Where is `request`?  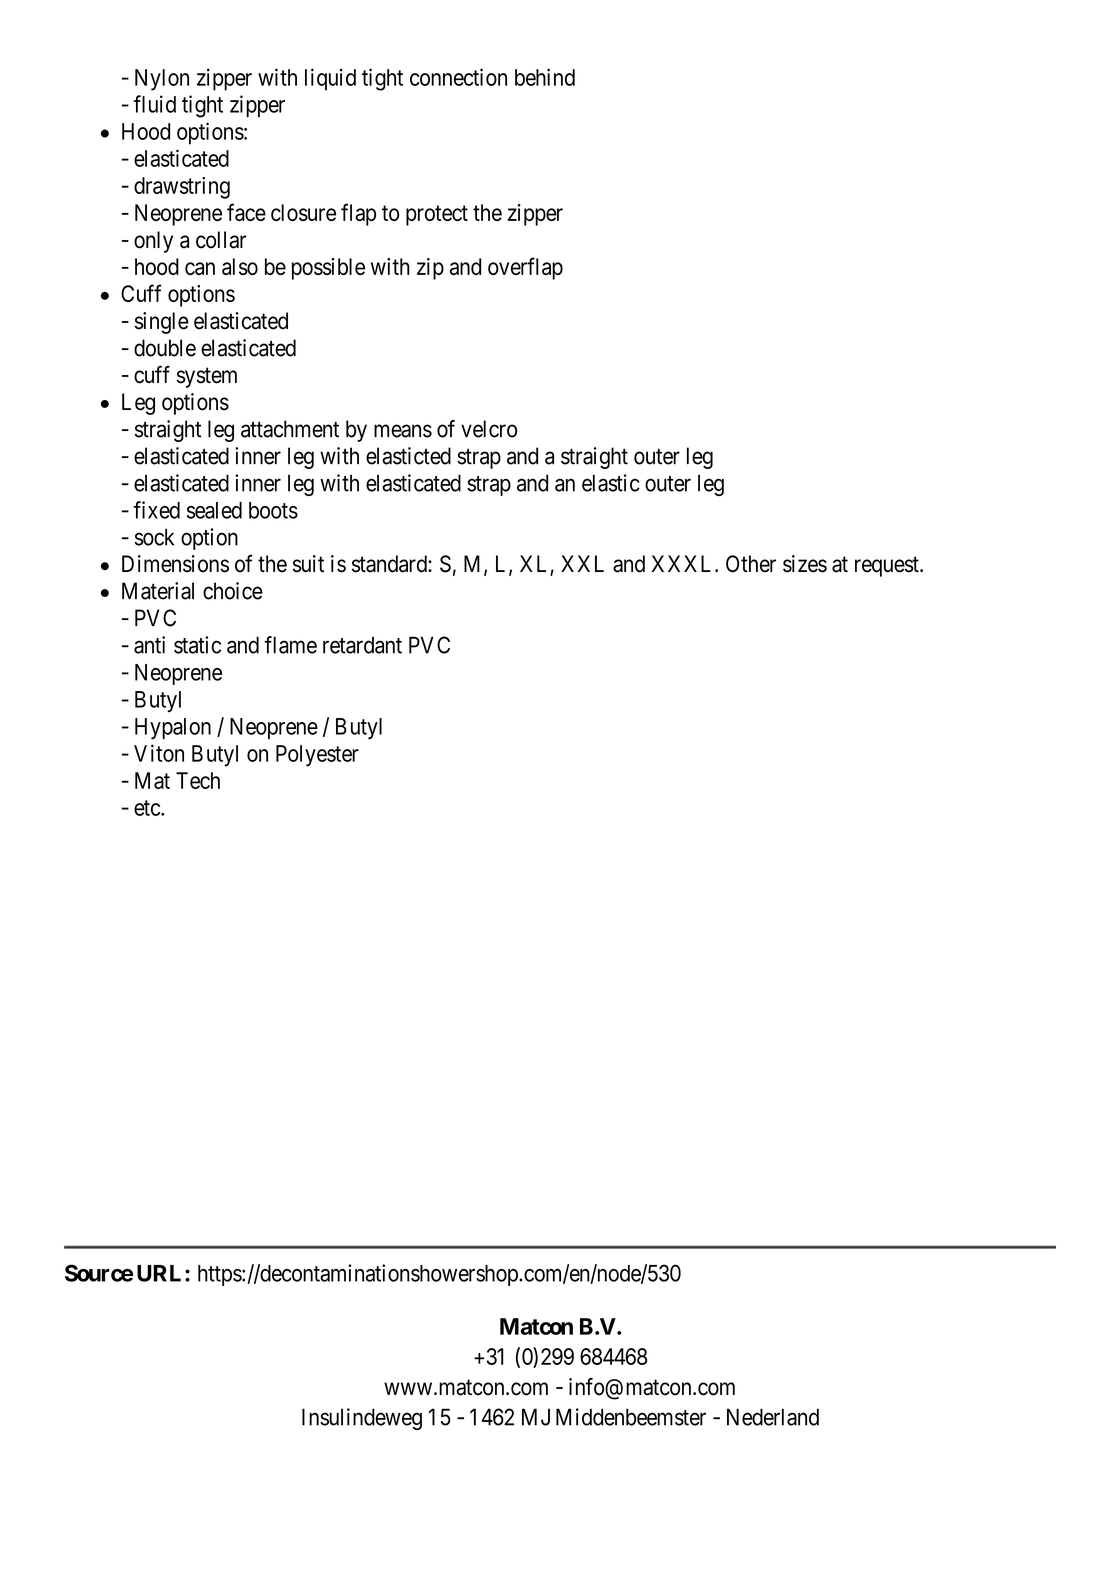
request is located at coordinates (888, 567).
